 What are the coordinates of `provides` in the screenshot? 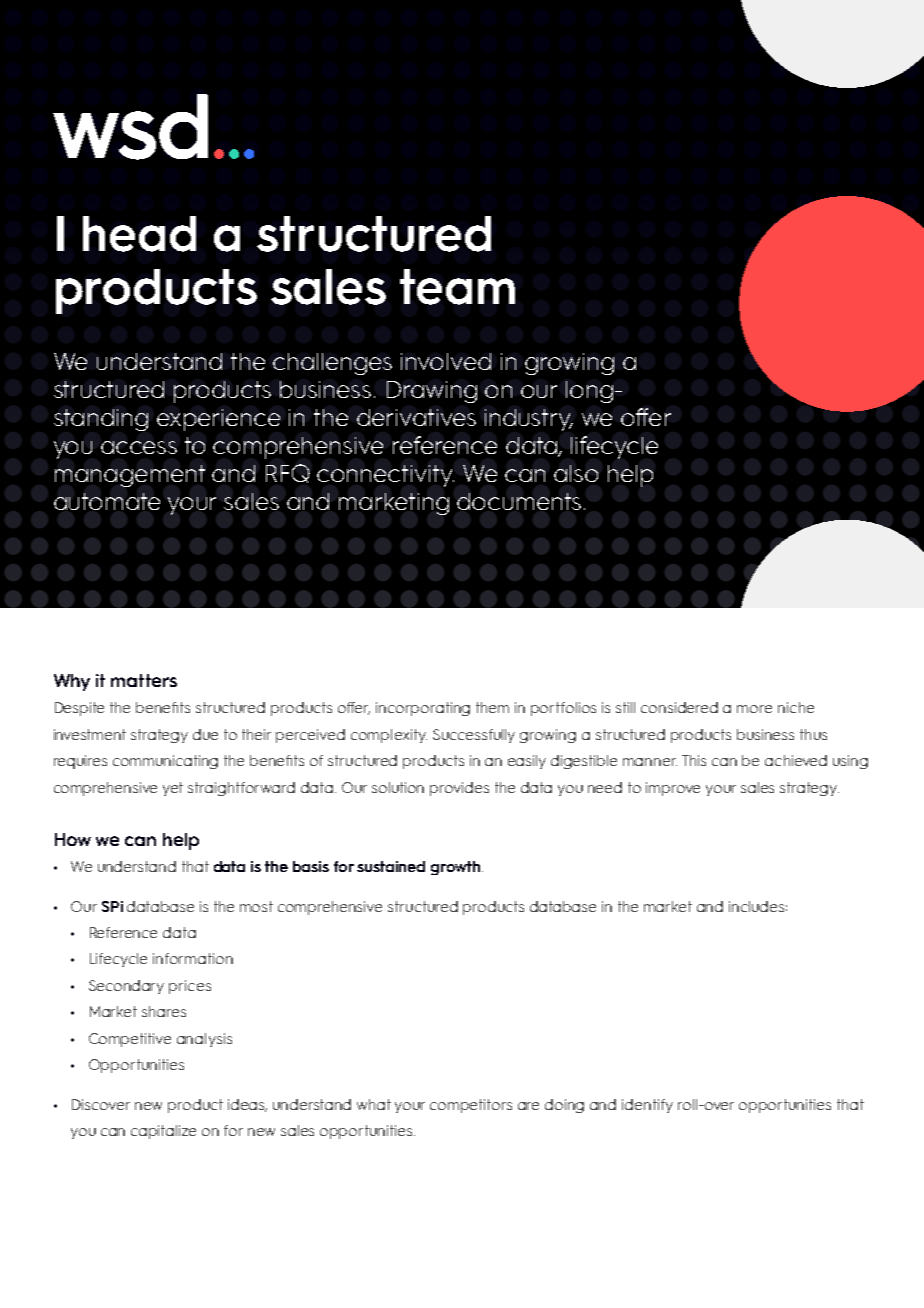 It's located at (459, 789).
